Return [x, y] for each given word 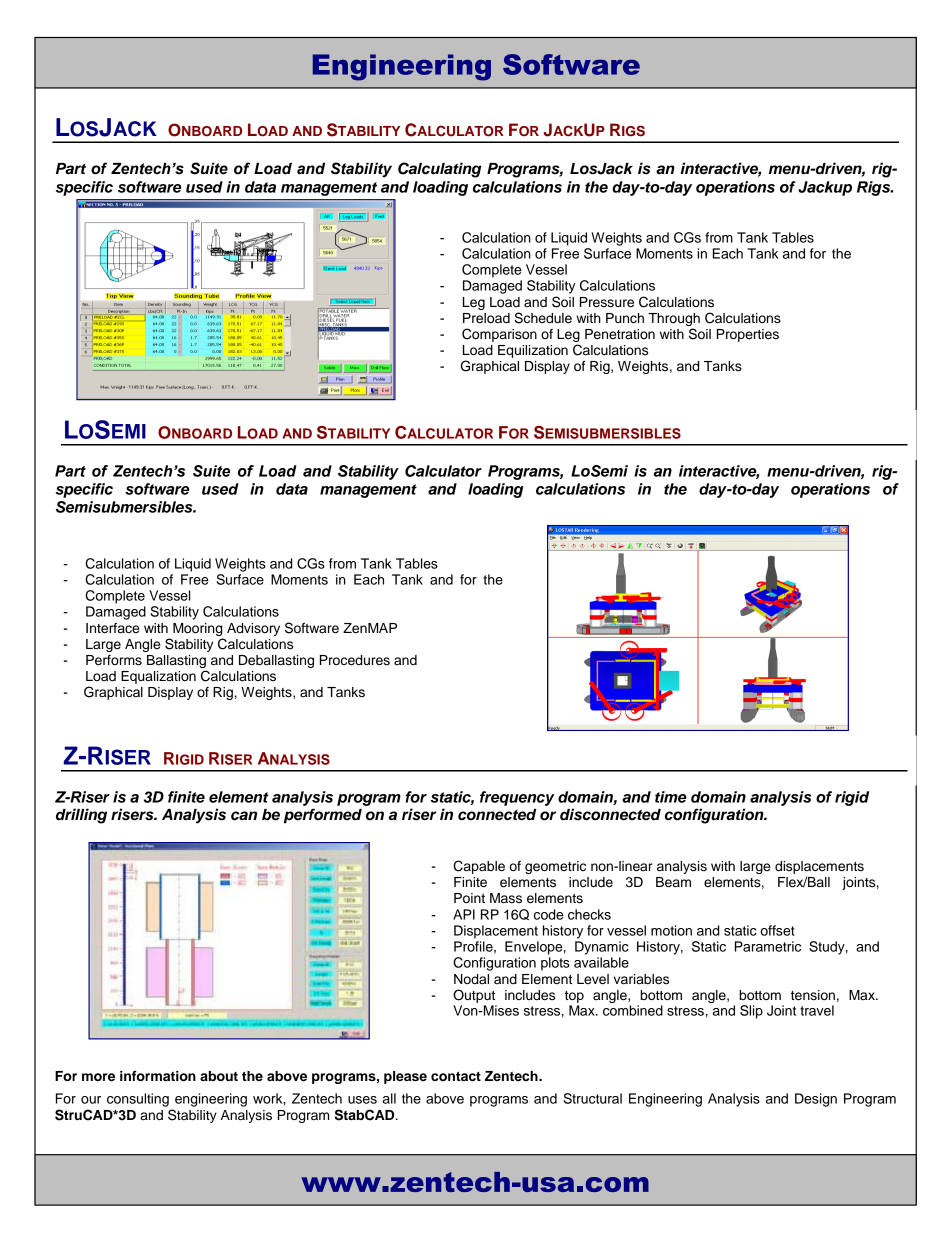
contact [456, 1076]
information [158, 1076]
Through [674, 321]
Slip [751, 1012]
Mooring [197, 629]
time [671, 797]
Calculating [439, 170]
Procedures [355, 660]
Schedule [543, 318]
